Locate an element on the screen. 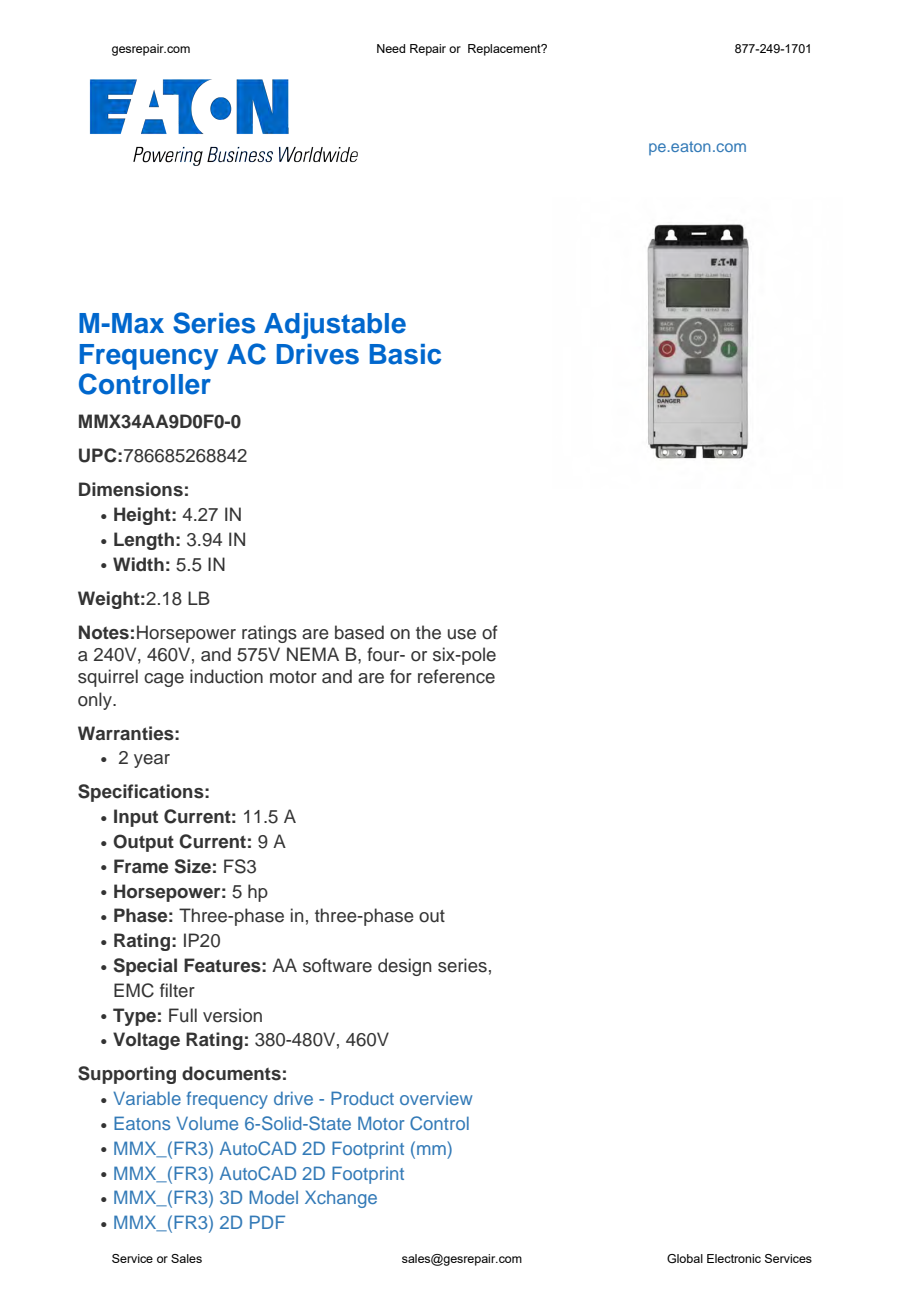 Image resolution: width=924 pixels, height=1308 pixels. Need is located at coordinates (391, 48).
